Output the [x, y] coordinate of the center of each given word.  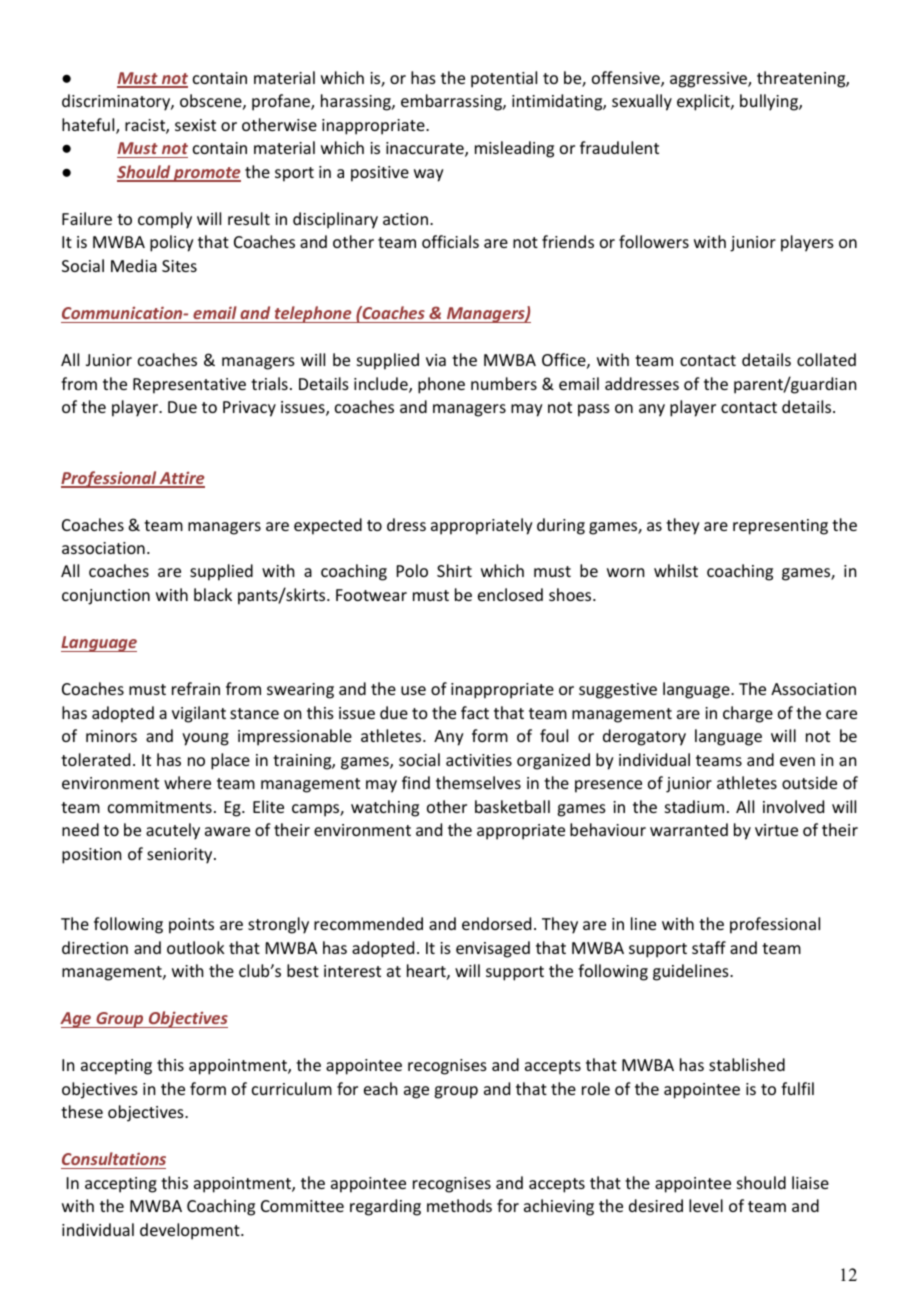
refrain [196, 688]
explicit [704, 102]
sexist [195, 125]
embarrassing [452, 102]
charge [748, 714]
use [413, 690]
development [191, 1231]
